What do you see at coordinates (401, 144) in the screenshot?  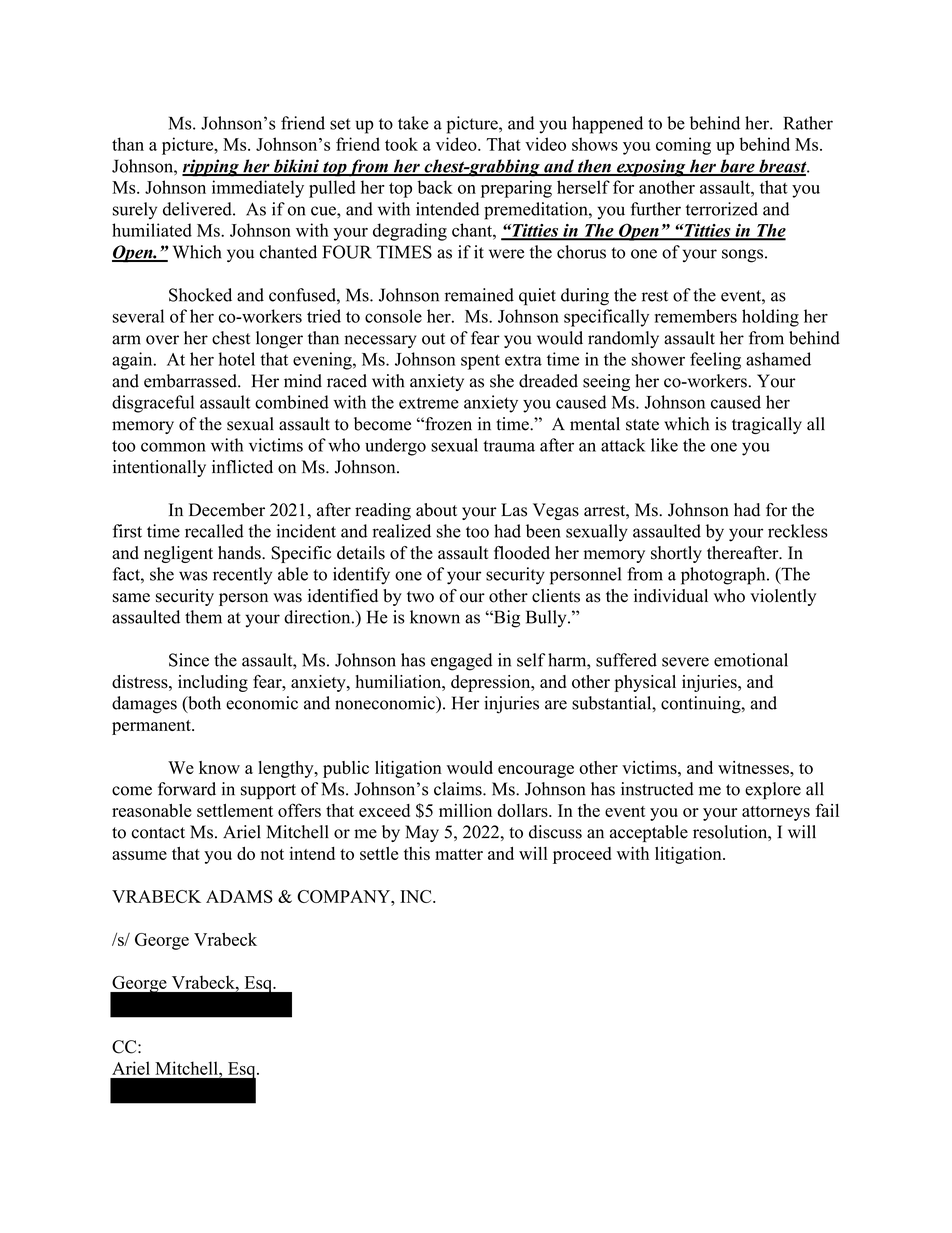 I see `took` at bounding box center [401, 144].
